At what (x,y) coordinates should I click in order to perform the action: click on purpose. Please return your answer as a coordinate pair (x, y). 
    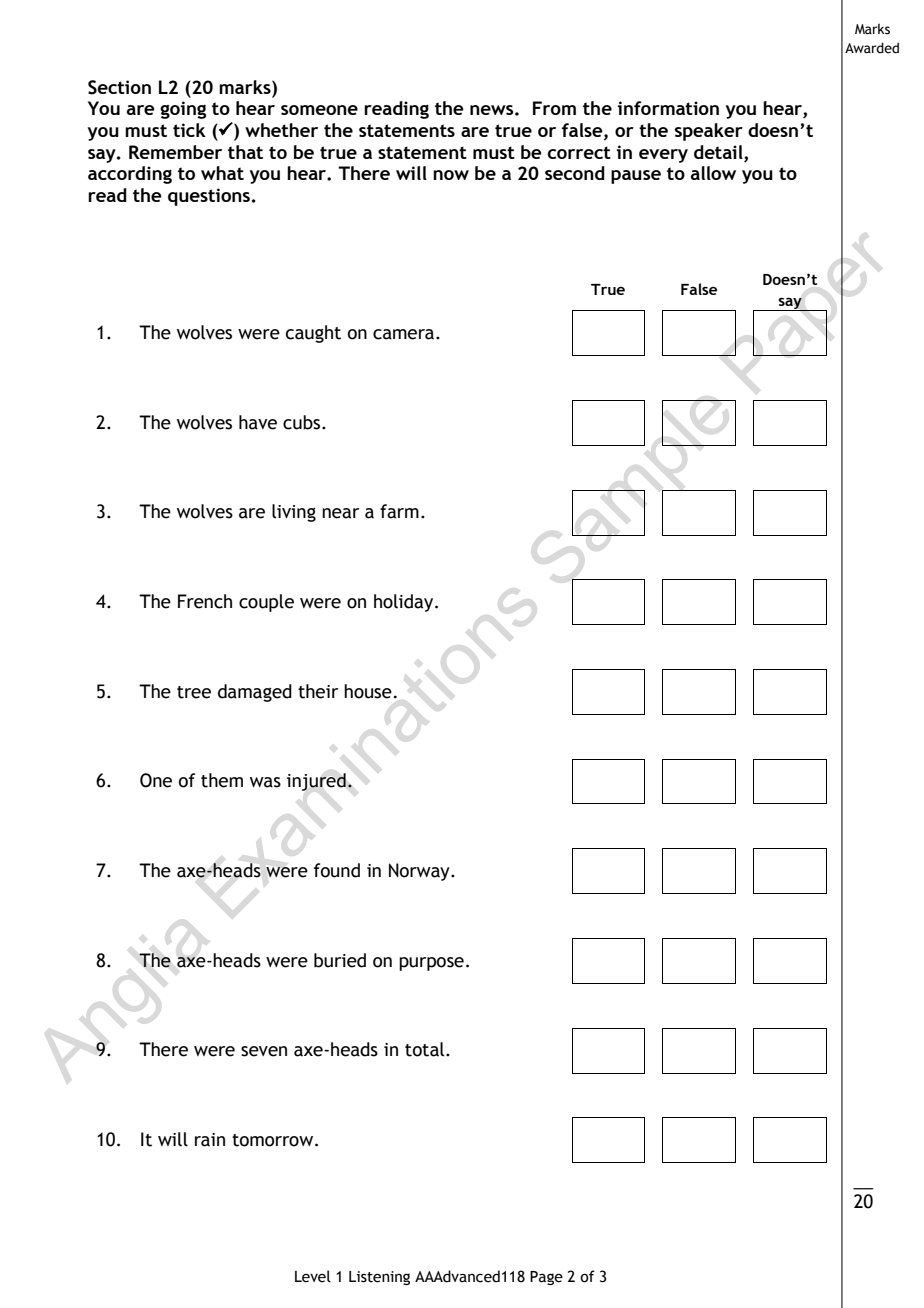
    Looking at the image, I should click on (431, 964).
